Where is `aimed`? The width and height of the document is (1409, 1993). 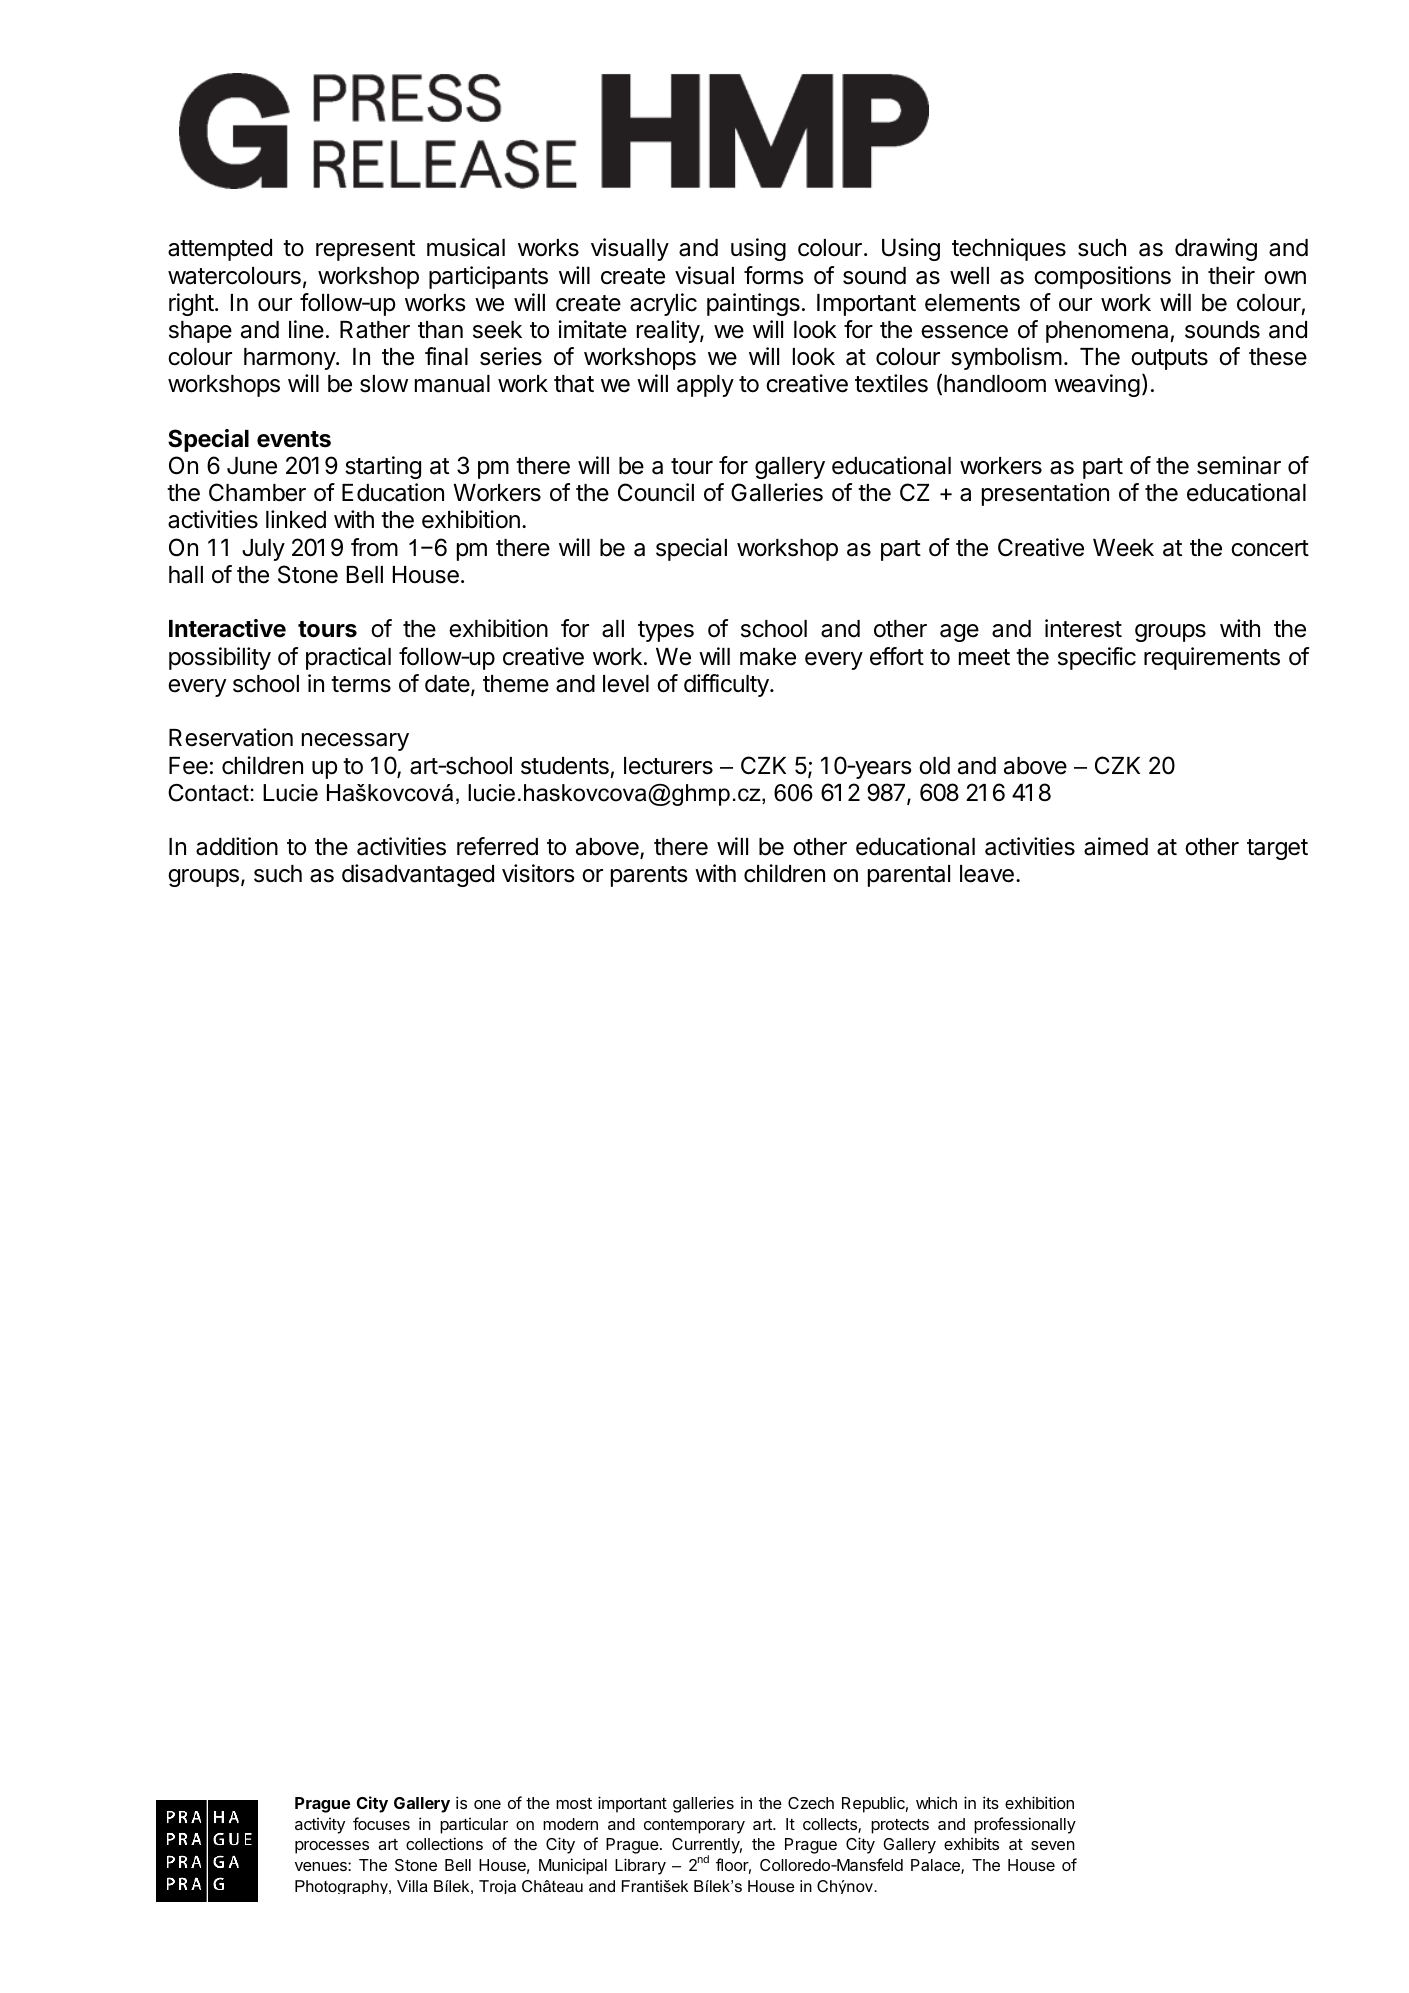 aimed is located at coordinates (1116, 846).
